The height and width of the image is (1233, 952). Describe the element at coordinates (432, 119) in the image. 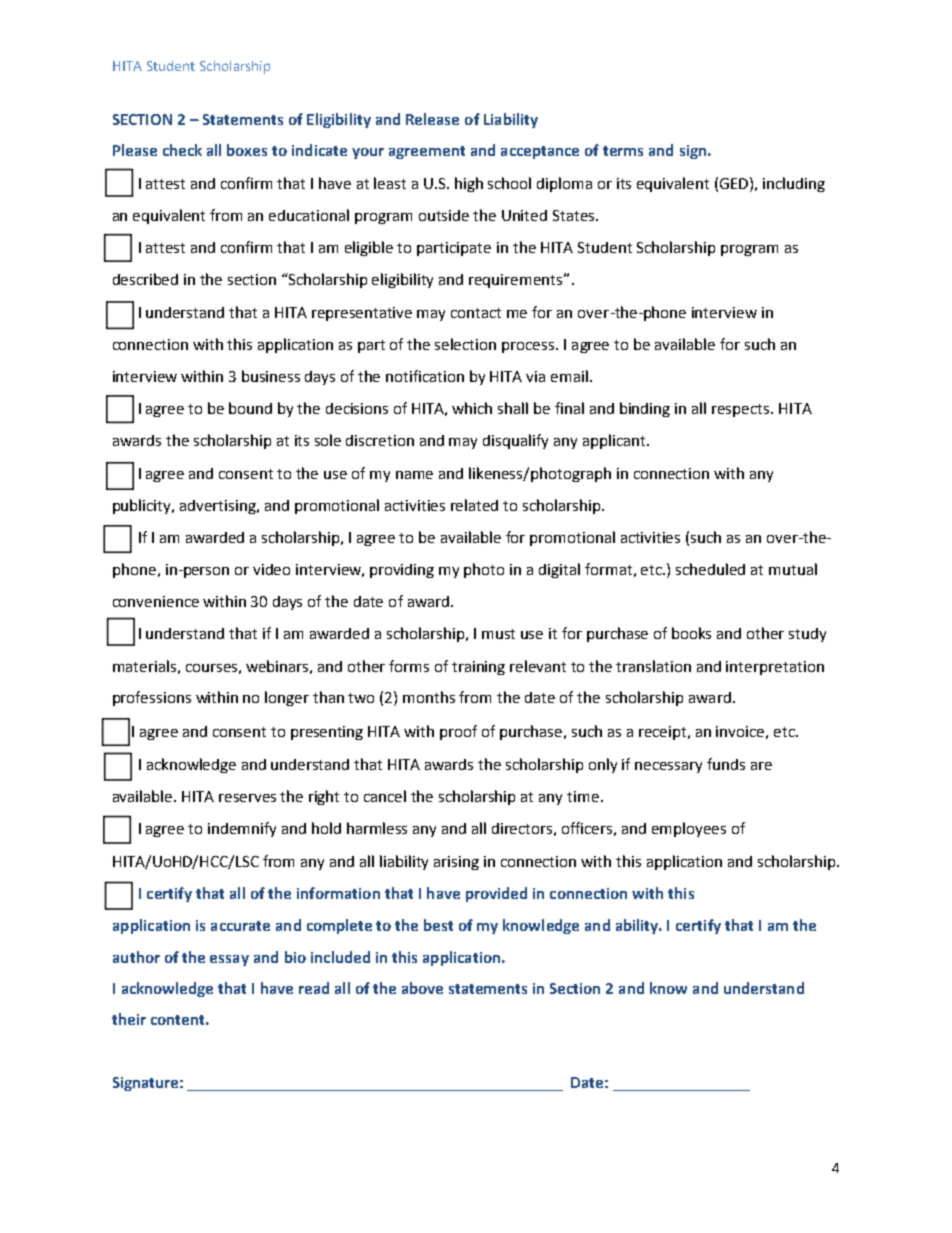

I see `Release` at that location.
